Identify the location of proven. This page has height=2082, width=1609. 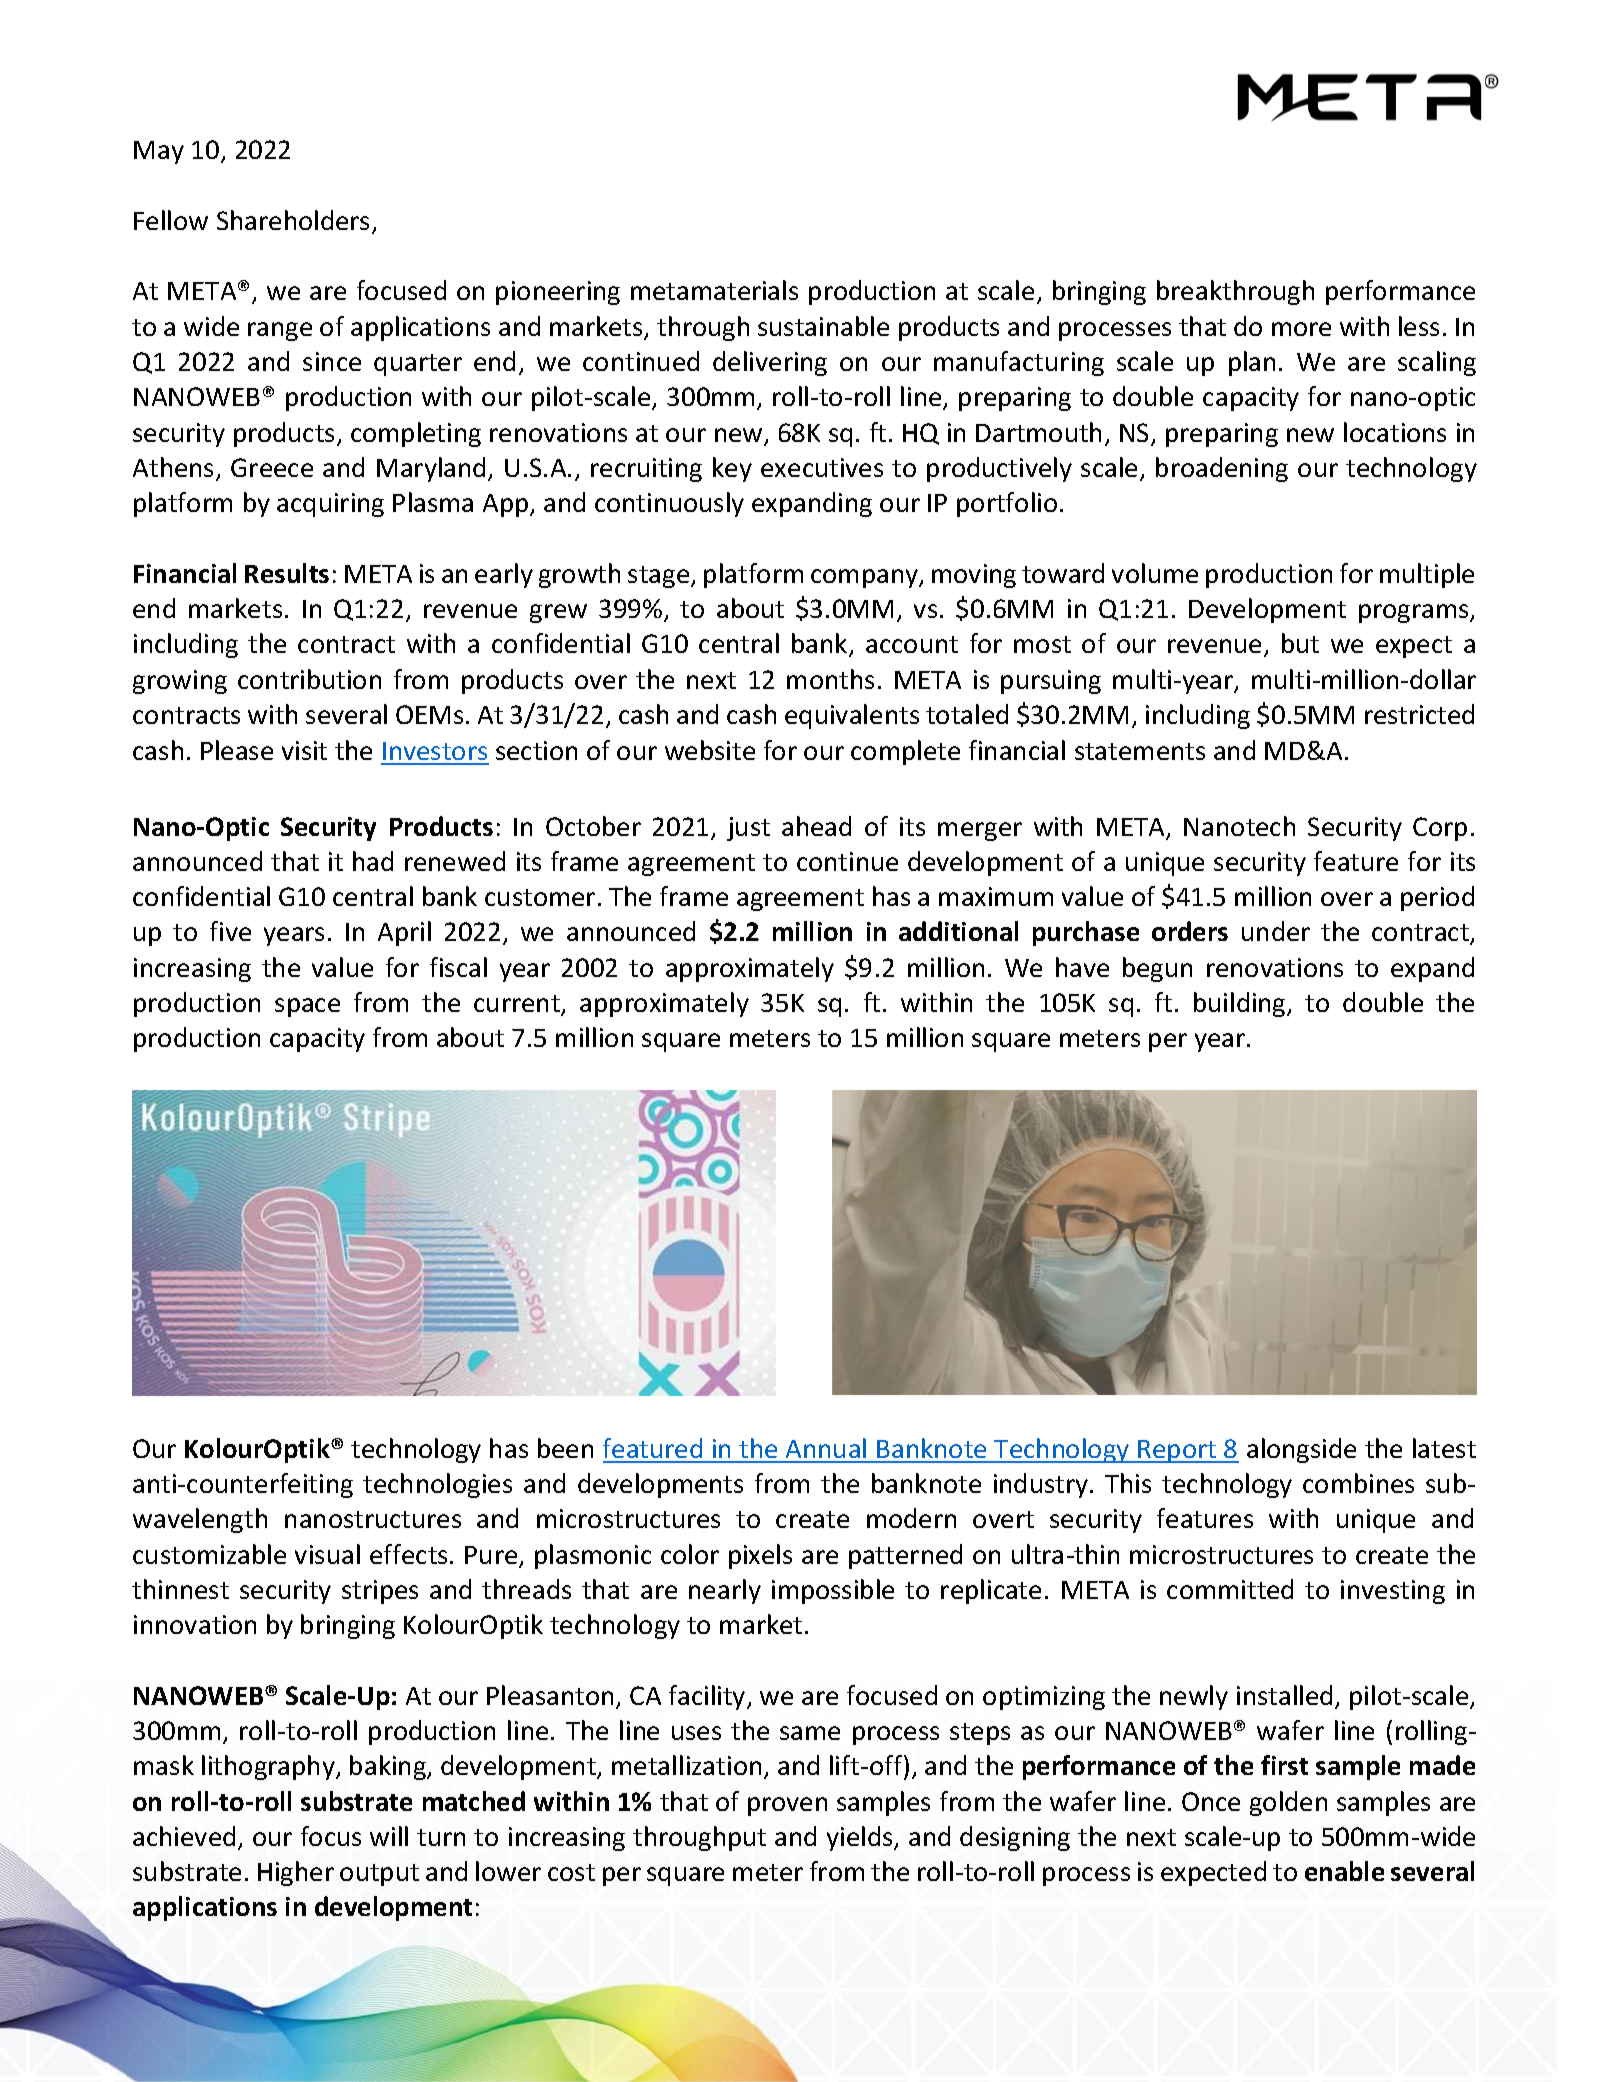
(787, 1806).
